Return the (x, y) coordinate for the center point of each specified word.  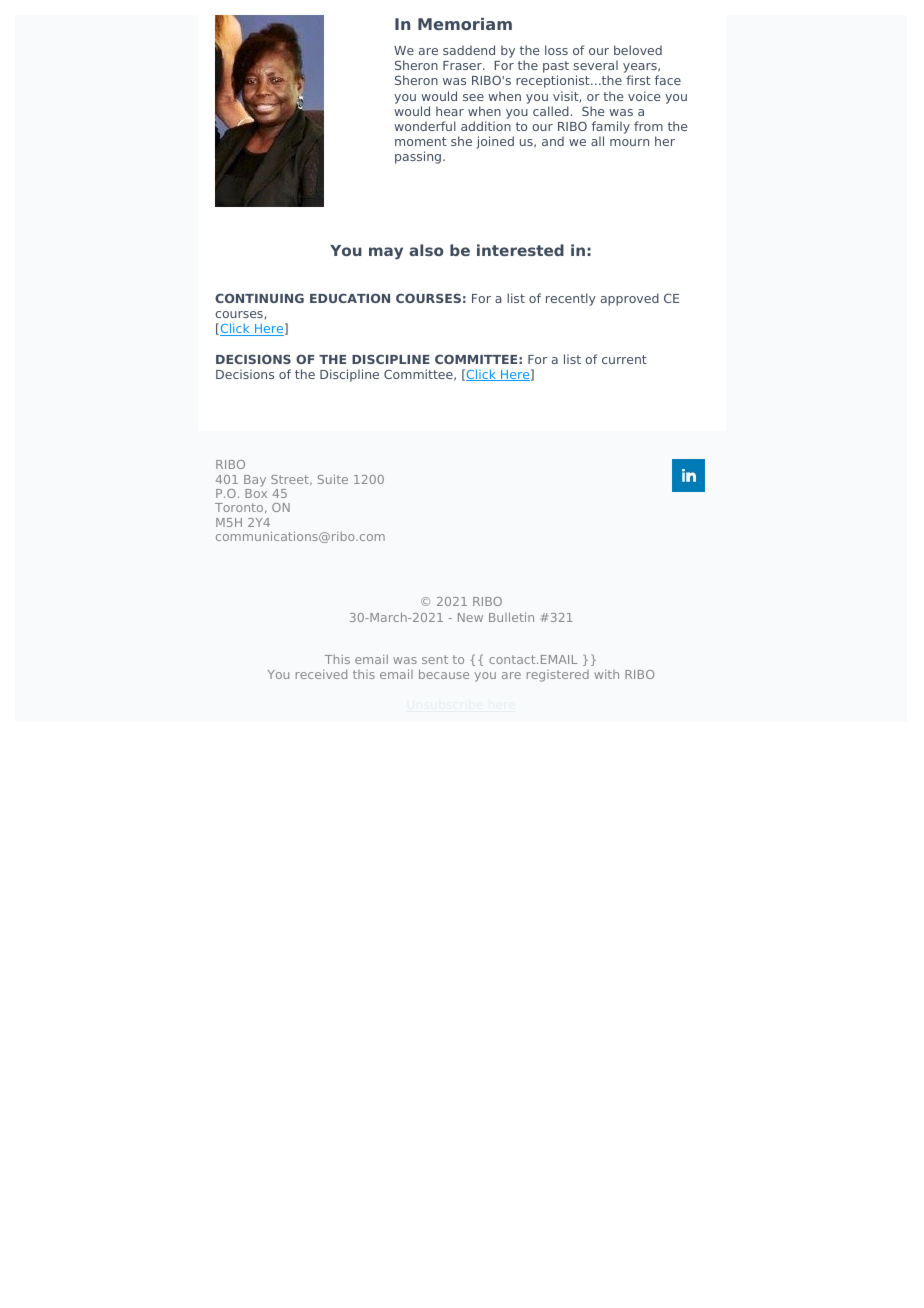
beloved (638, 50)
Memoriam (465, 24)
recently (571, 299)
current (624, 359)
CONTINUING (259, 298)
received (321, 674)
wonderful (425, 126)
